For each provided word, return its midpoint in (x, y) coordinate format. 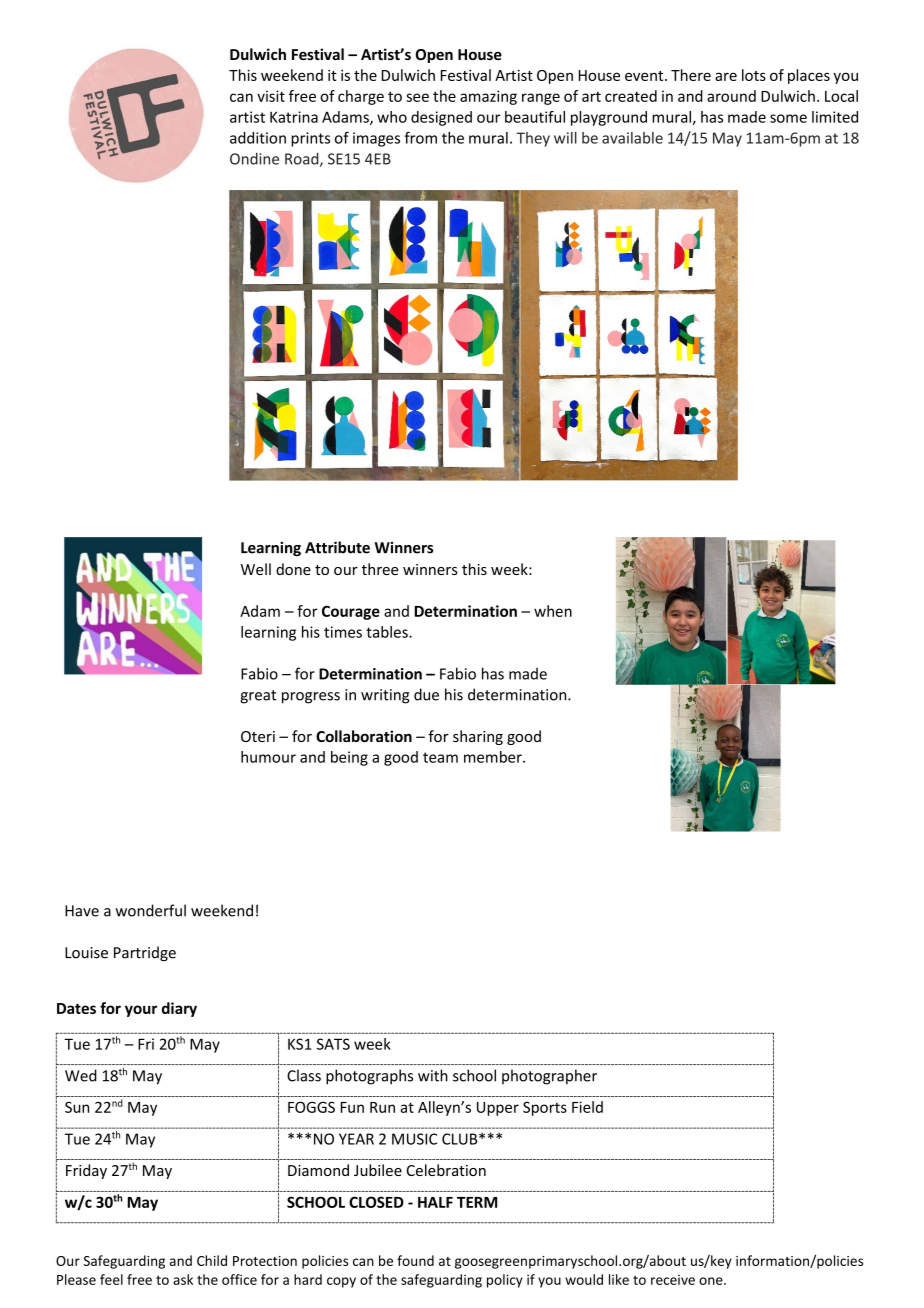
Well (256, 569)
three (380, 569)
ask (183, 1279)
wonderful (151, 910)
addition (258, 138)
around (731, 96)
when (553, 611)
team (440, 757)
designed (441, 118)
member (494, 757)
